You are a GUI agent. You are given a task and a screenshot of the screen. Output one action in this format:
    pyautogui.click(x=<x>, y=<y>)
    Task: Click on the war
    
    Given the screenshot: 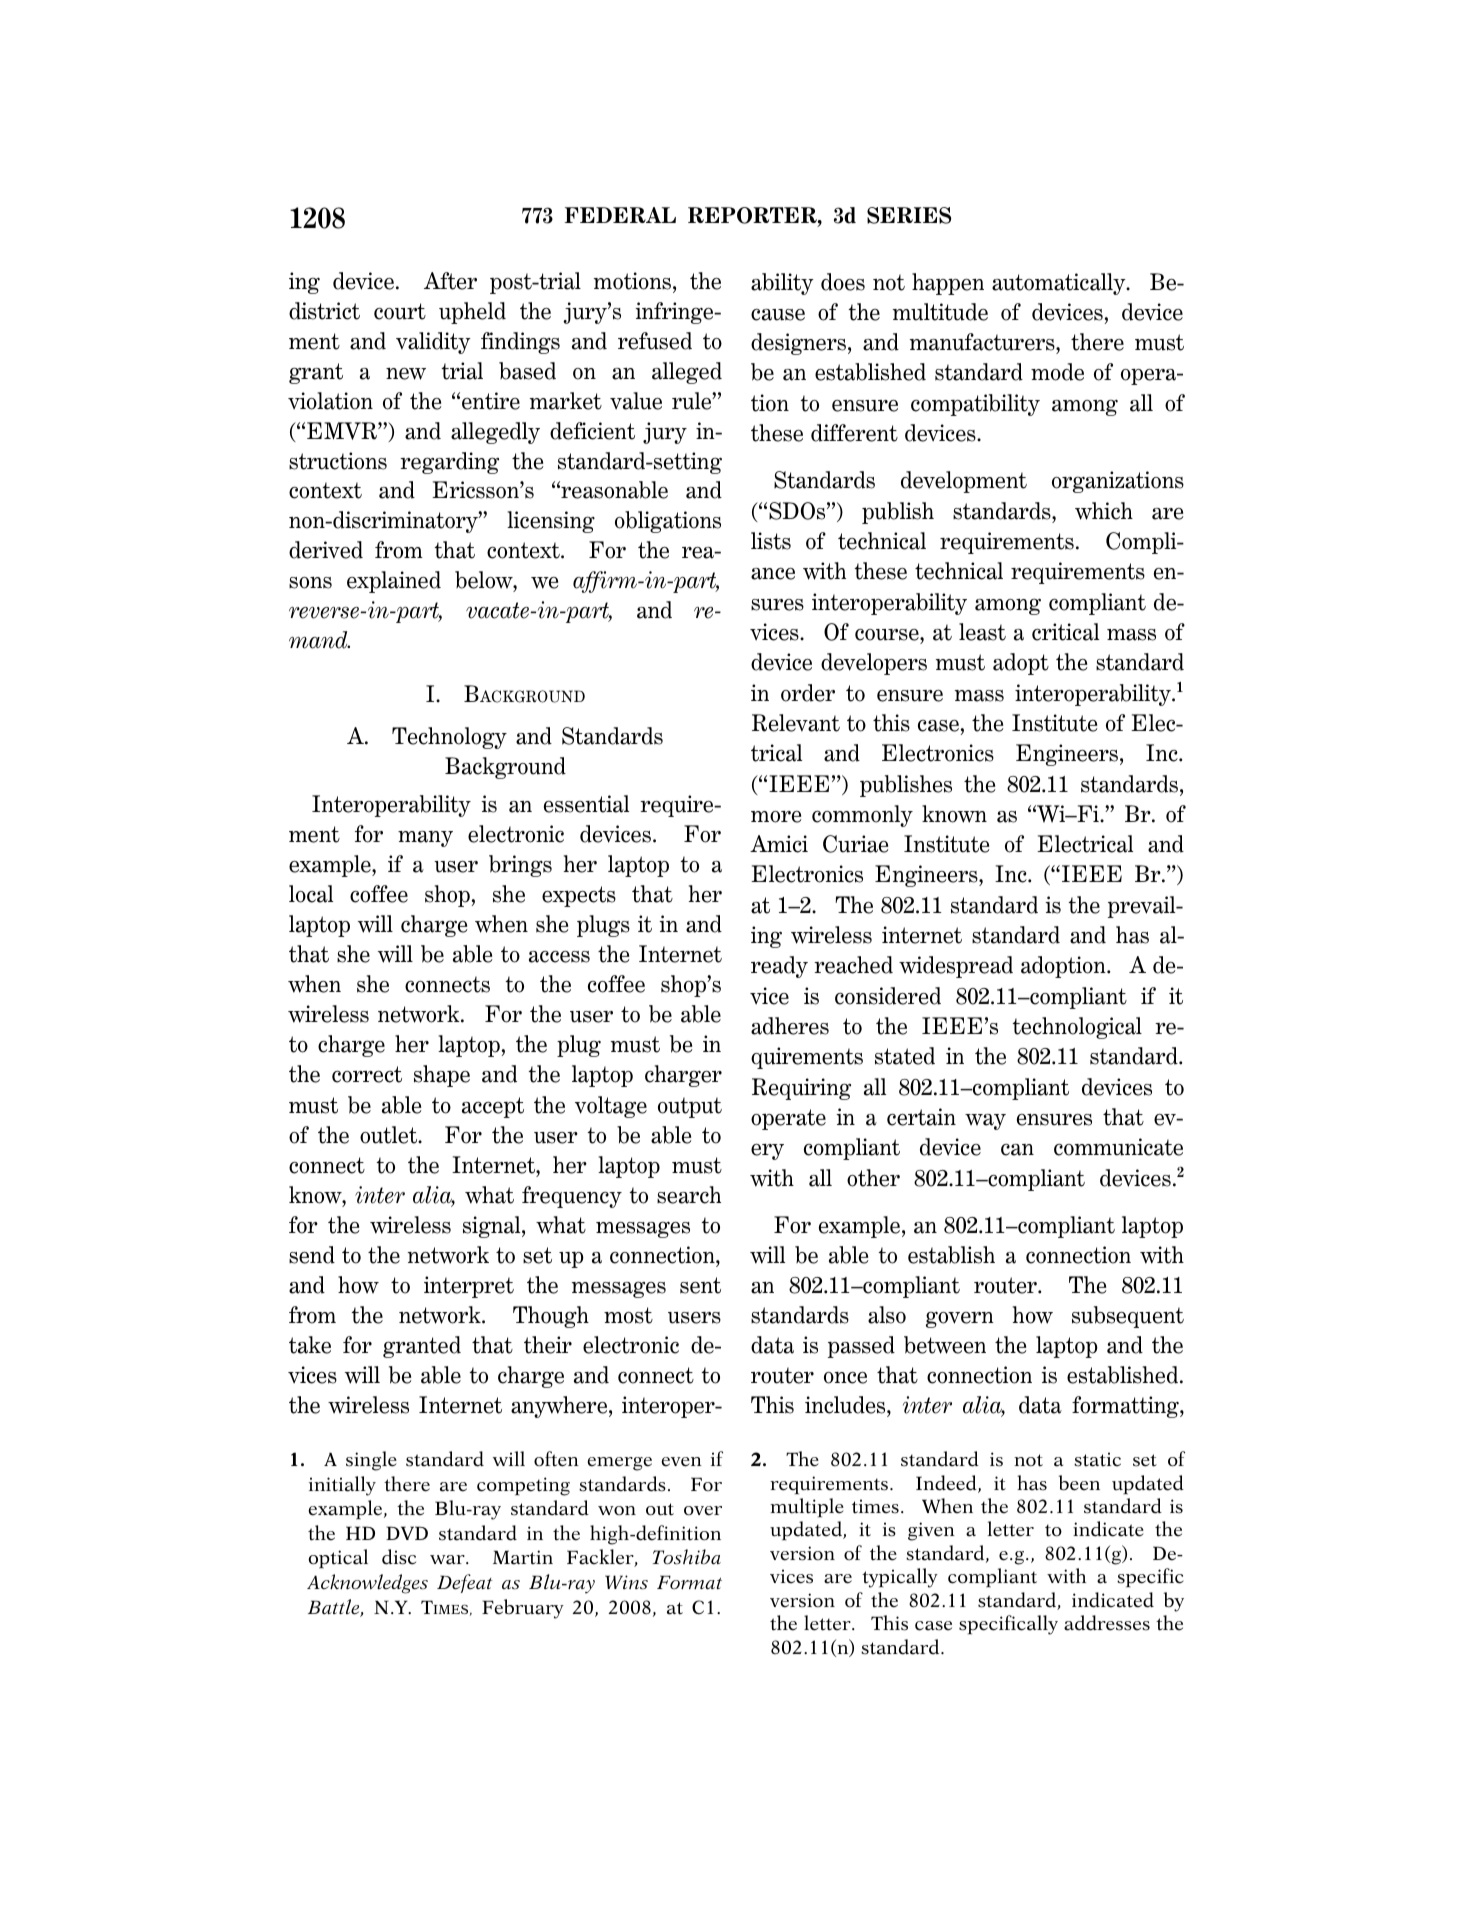 What is the action you would take?
    pyautogui.click(x=448, y=1560)
